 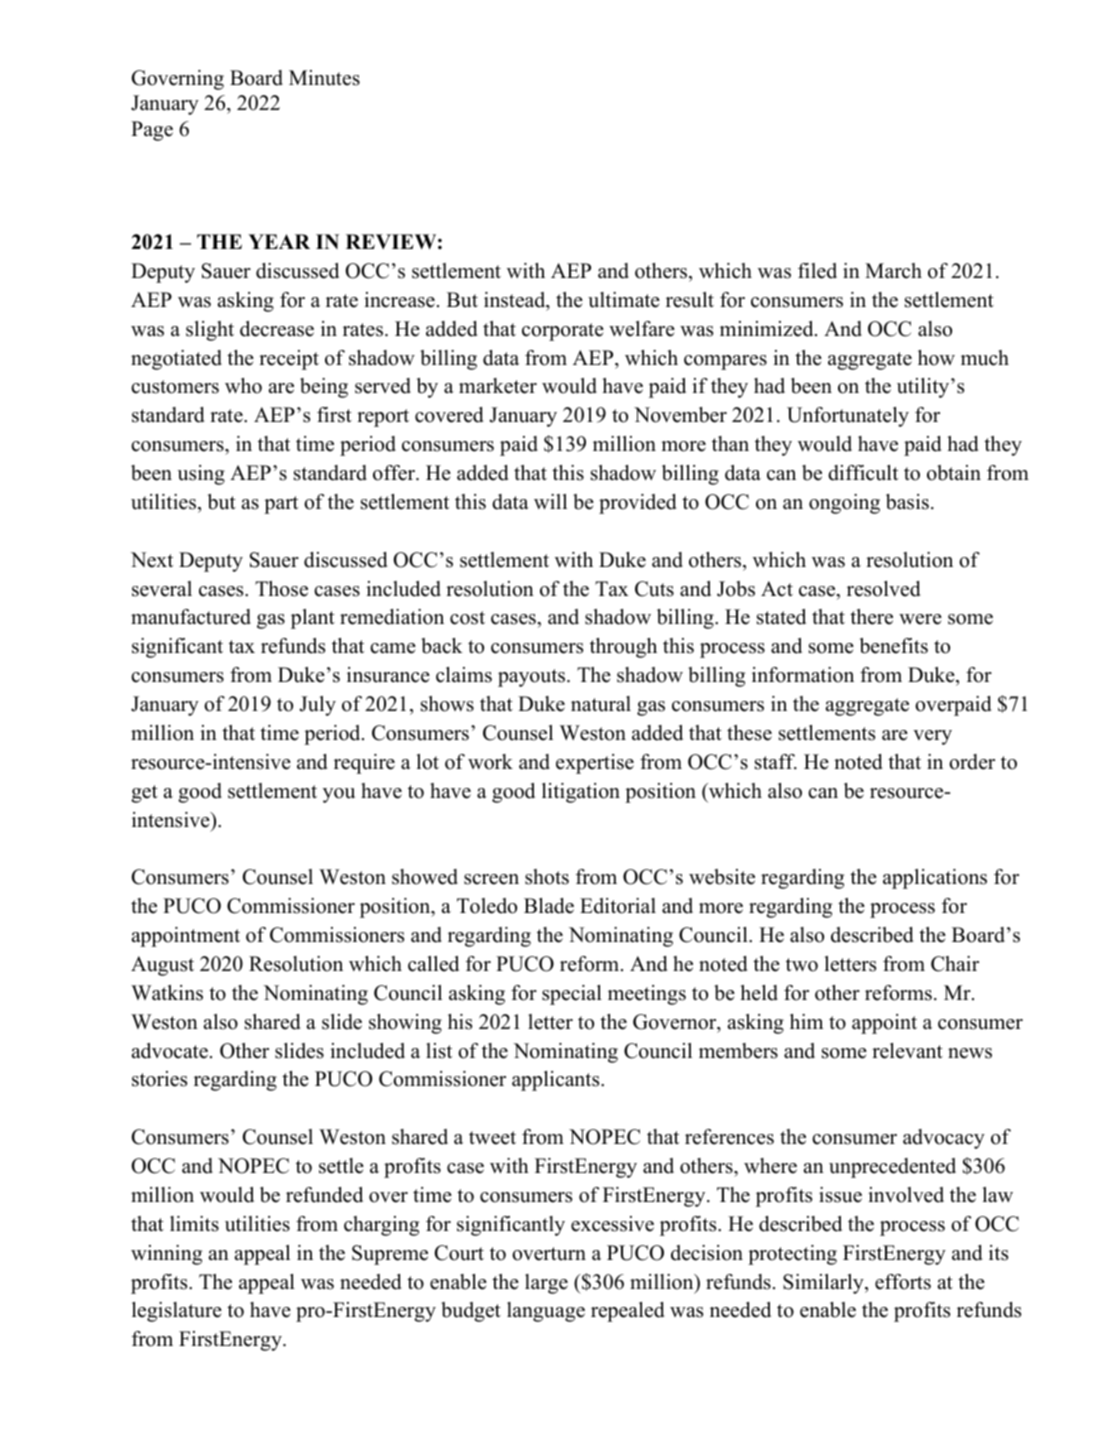 What do you see at coordinates (167, 993) in the screenshot?
I see `Watkins` at bounding box center [167, 993].
